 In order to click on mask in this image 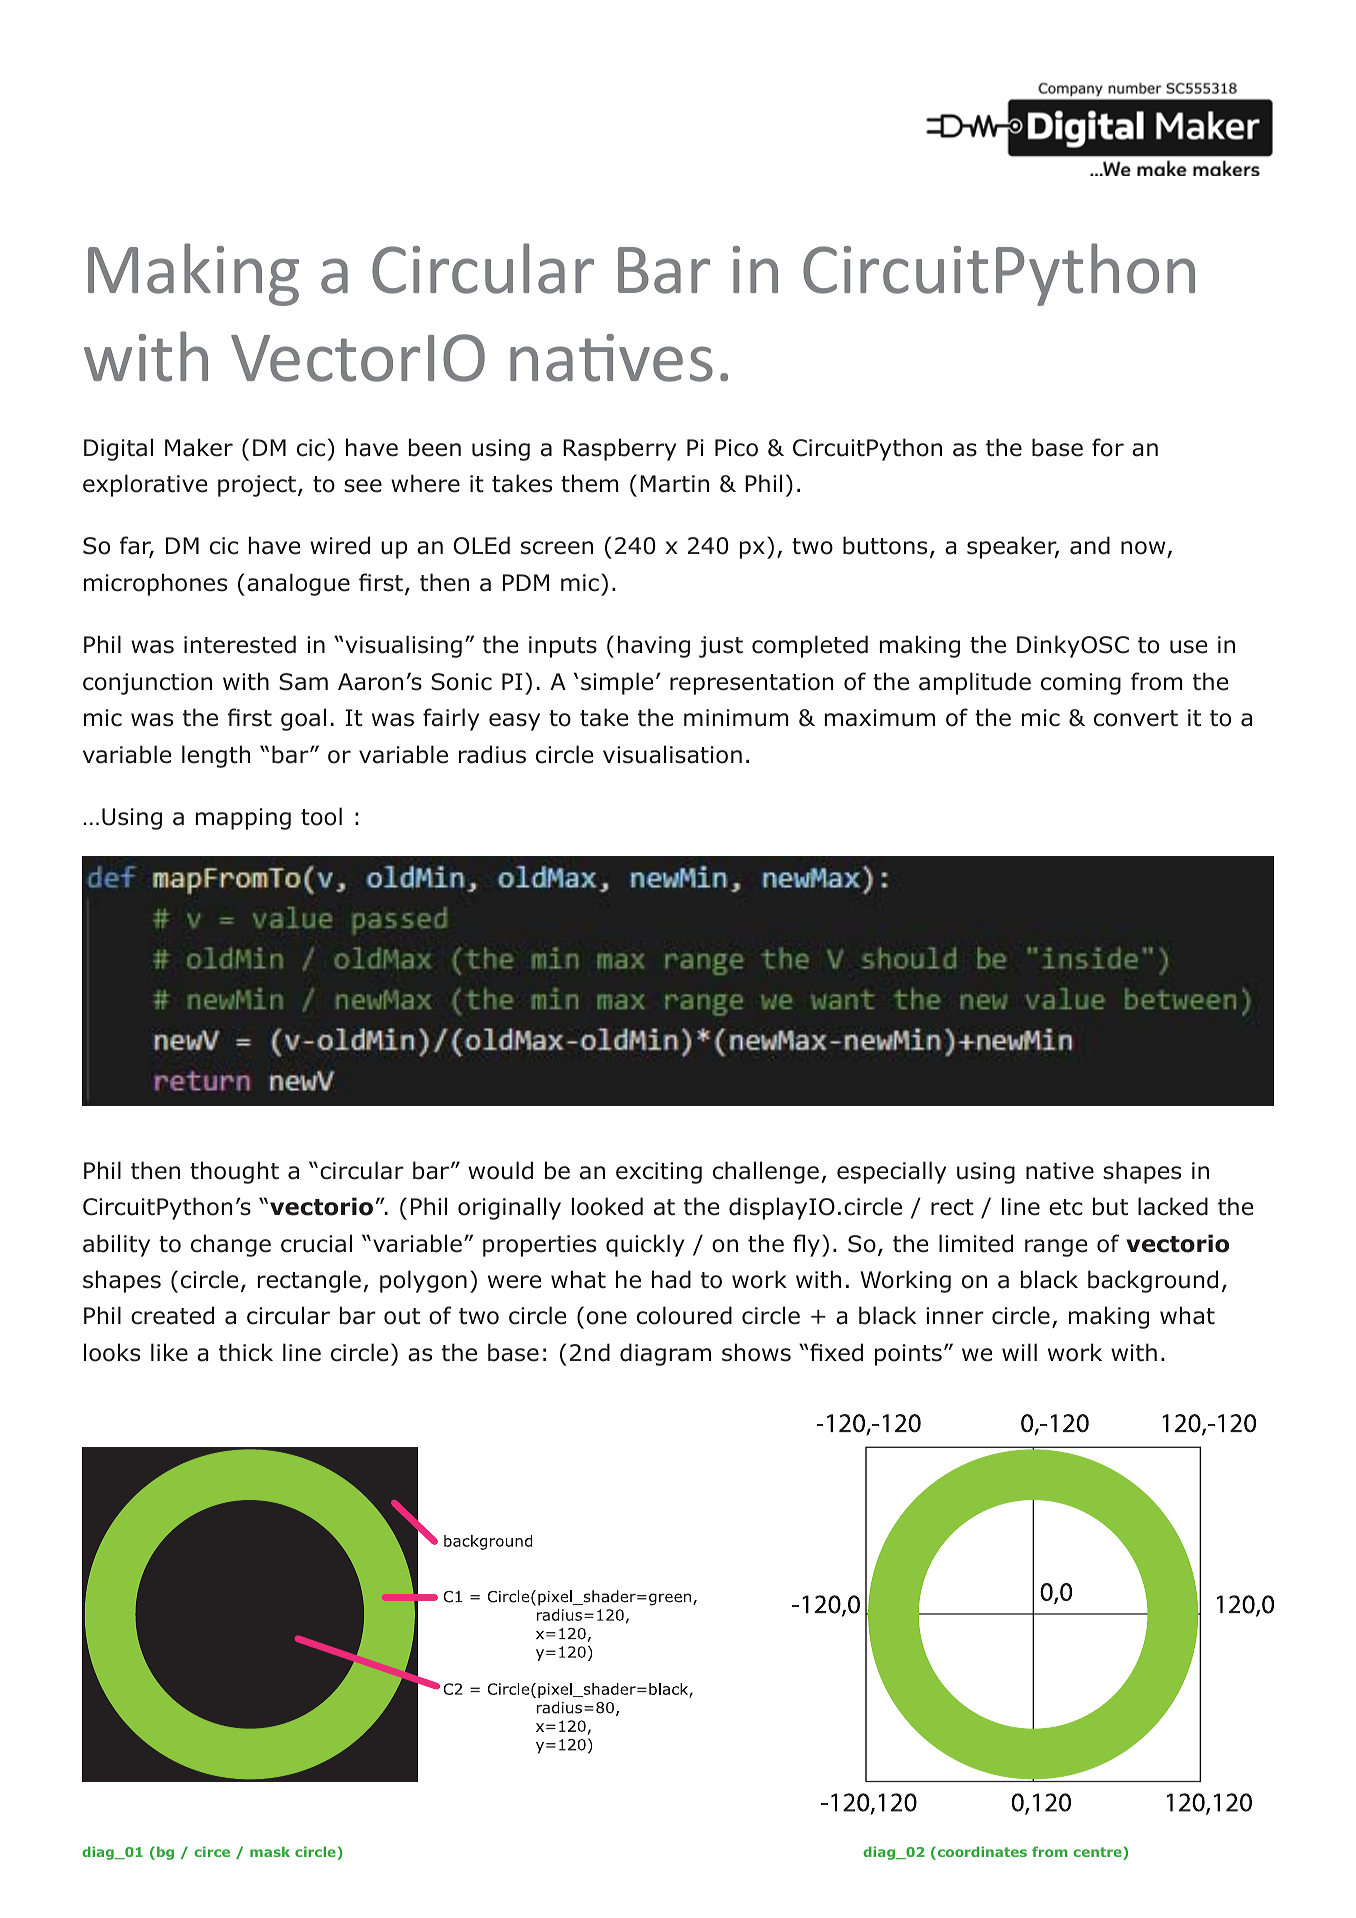, I will do `click(270, 1851)`.
